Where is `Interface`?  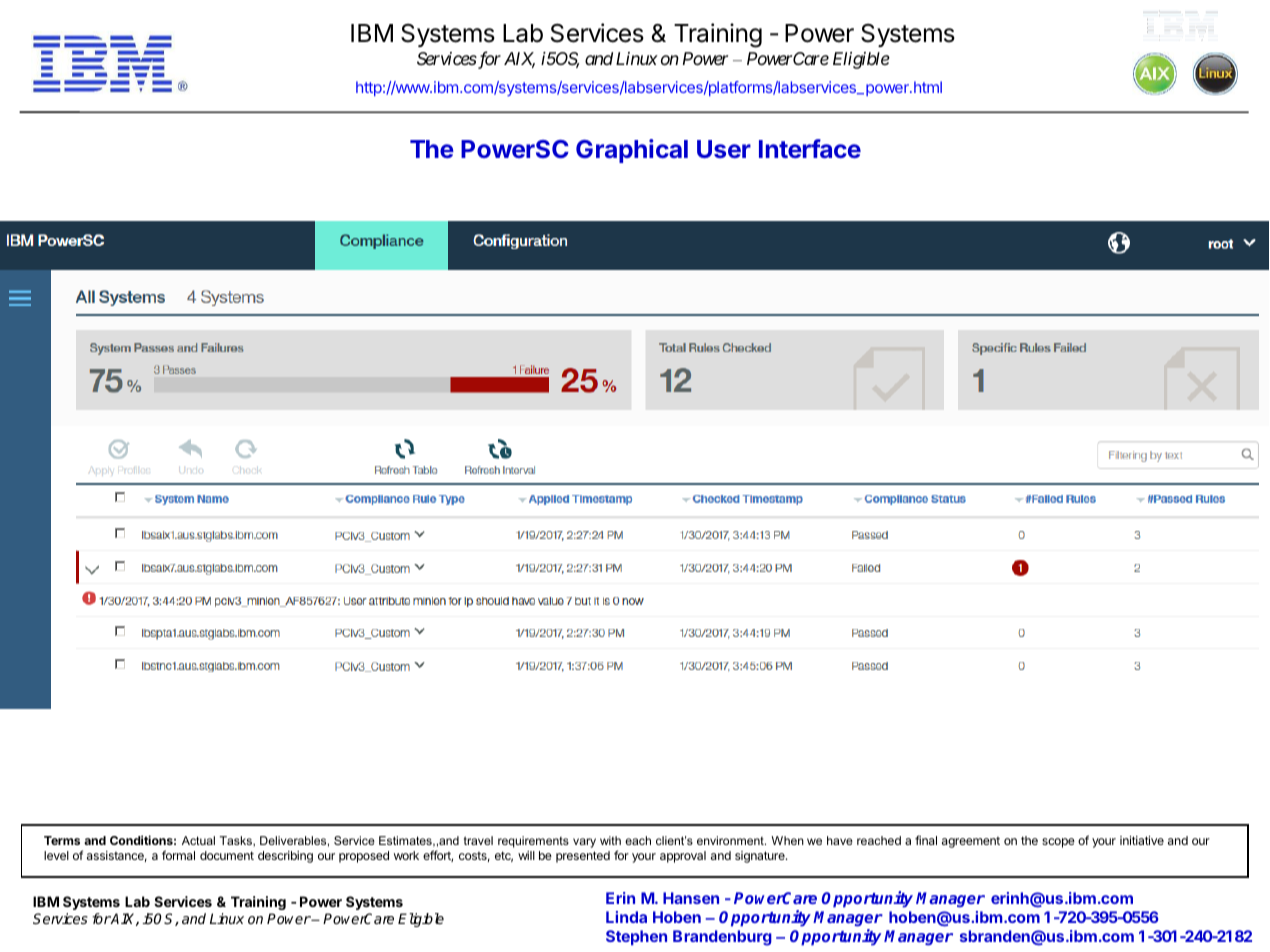
Interface is located at coordinates (810, 148).
